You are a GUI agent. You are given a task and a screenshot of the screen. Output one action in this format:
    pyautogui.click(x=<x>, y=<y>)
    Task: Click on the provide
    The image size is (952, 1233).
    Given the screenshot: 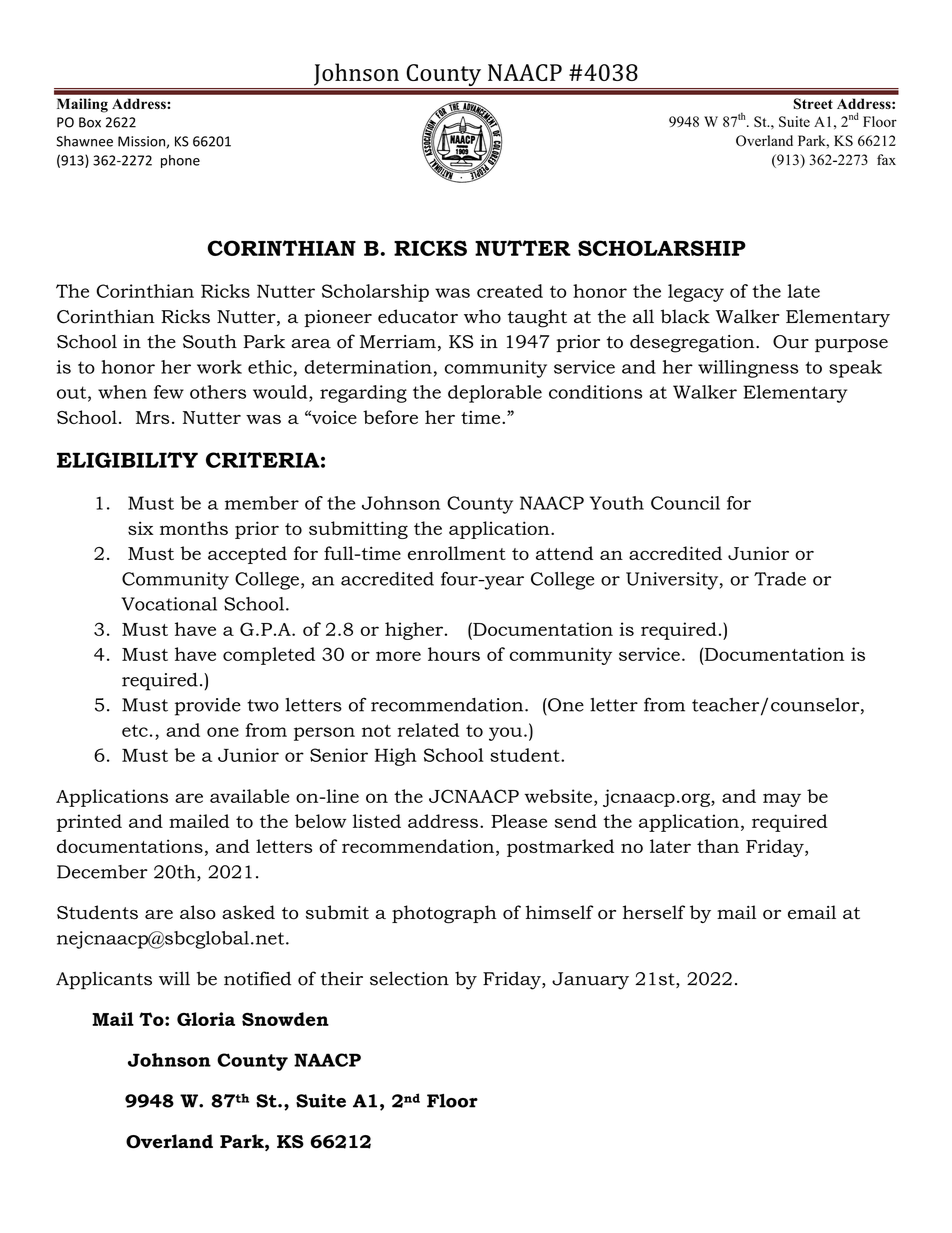 What is the action you would take?
    pyautogui.click(x=208, y=707)
